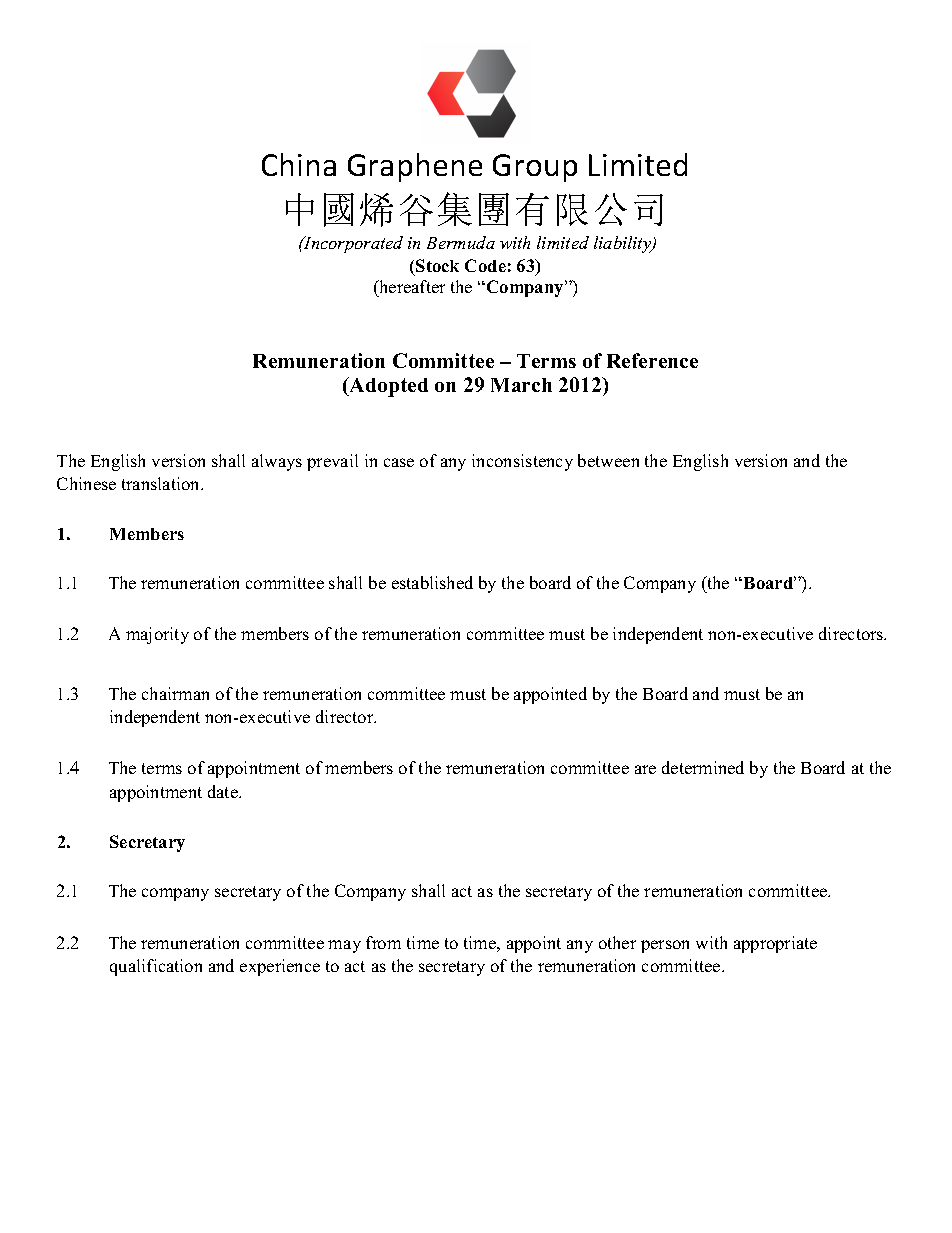 This screenshot has height=1233, width=952. I want to click on Adopted, so click(387, 387).
